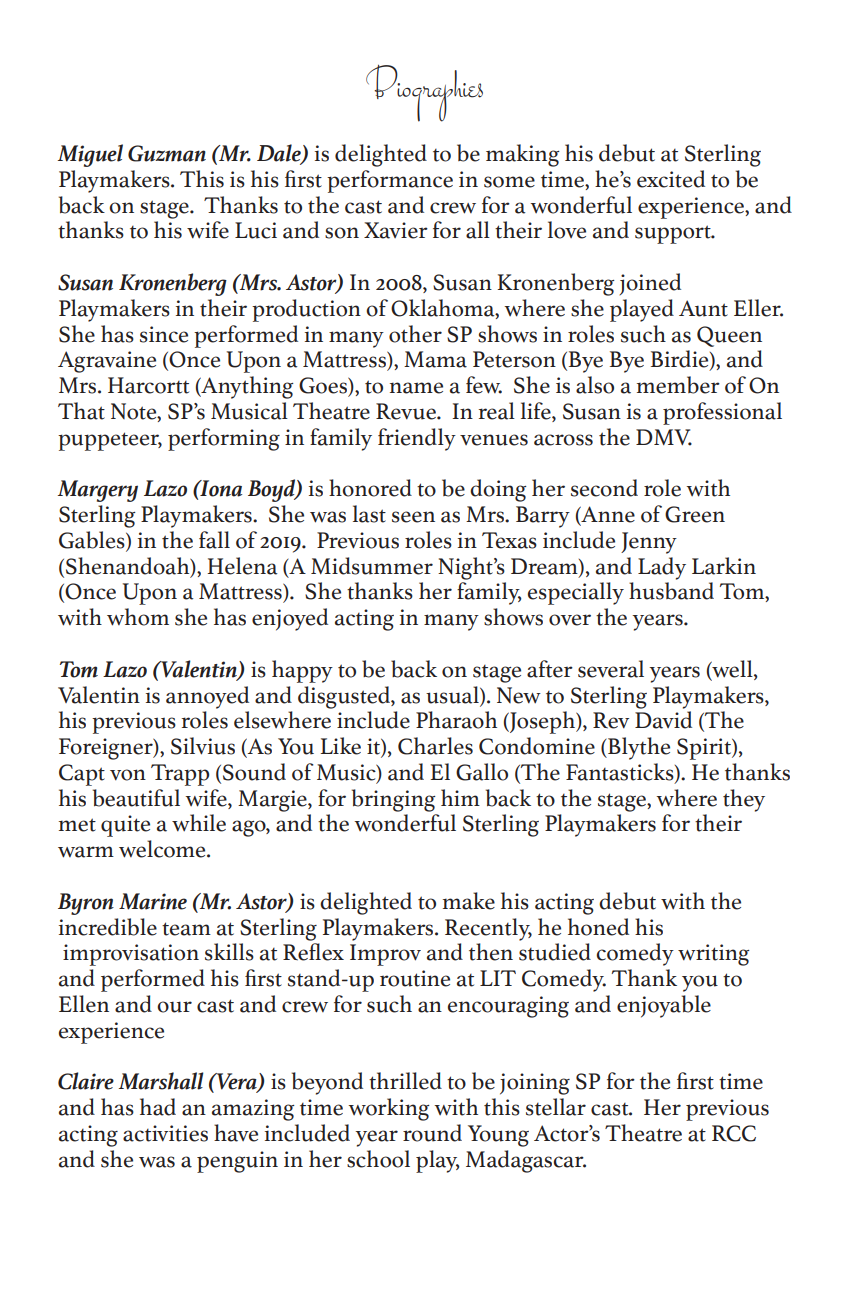 This image has height=1315, width=851. Describe the element at coordinates (416, 388) in the image. I see `name` at that location.
